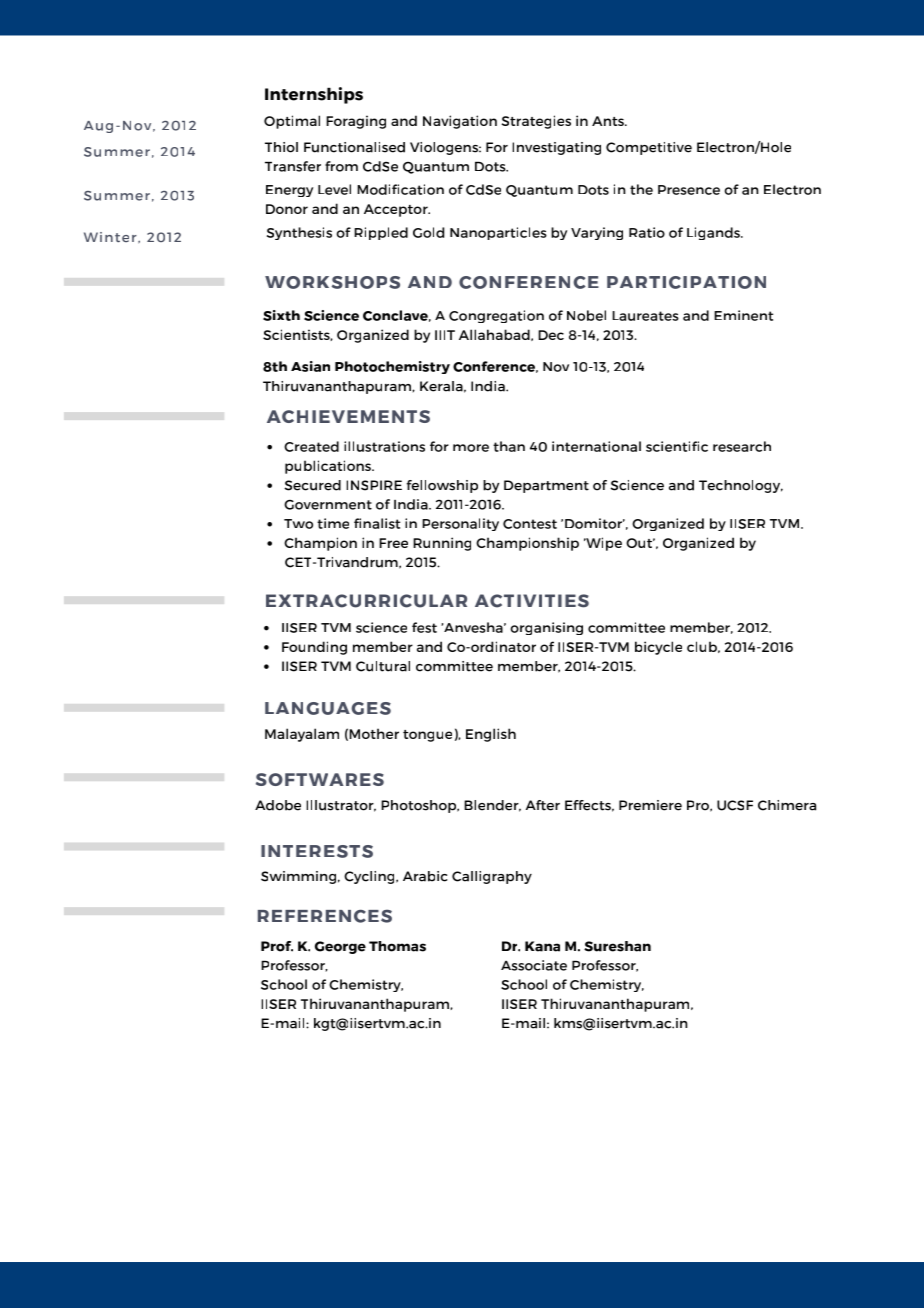  What do you see at coordinates (743, 315) in the screenshot?
I see `Eminent` at bounding box center [743, 315].
